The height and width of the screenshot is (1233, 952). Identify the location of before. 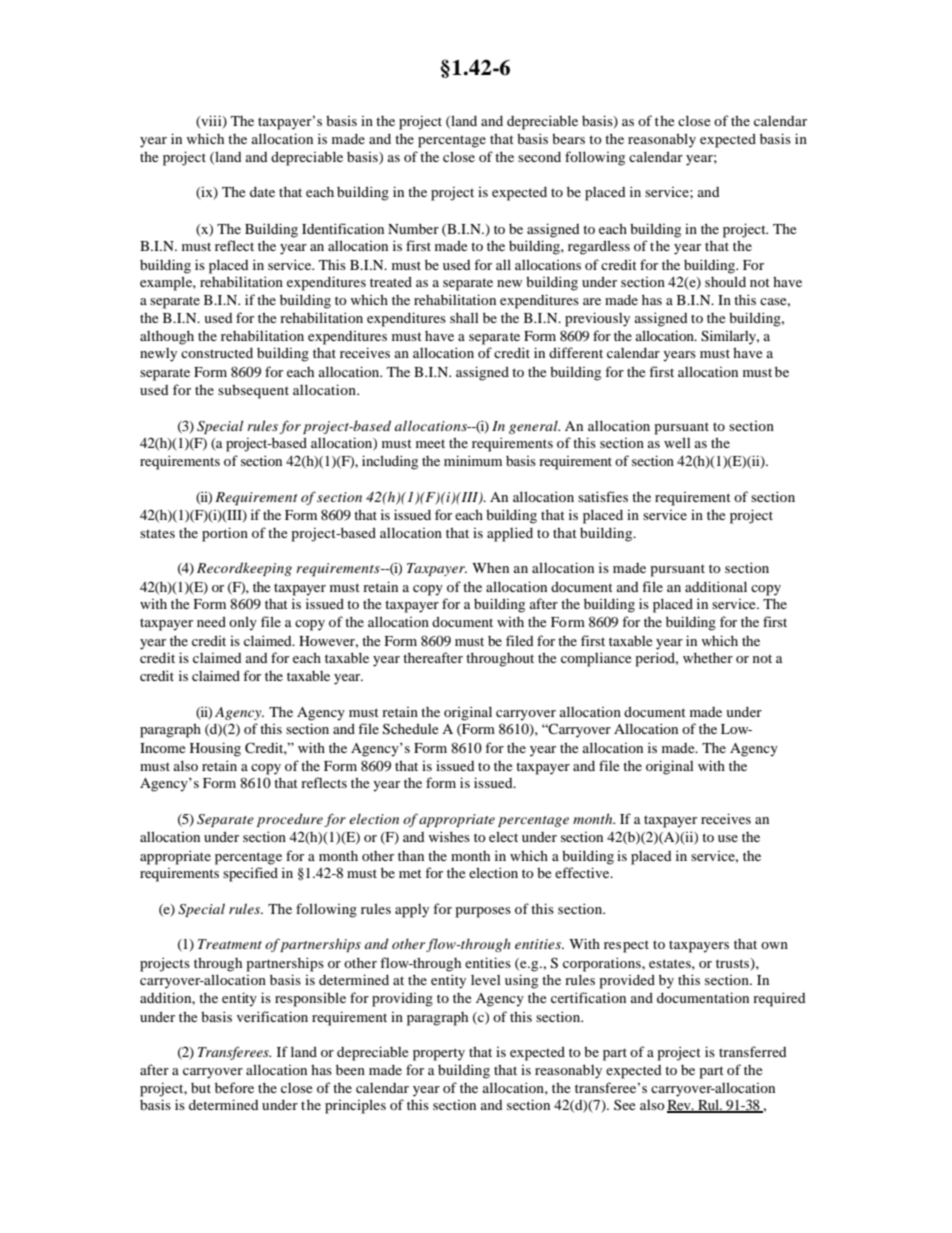
(234, 1087).
